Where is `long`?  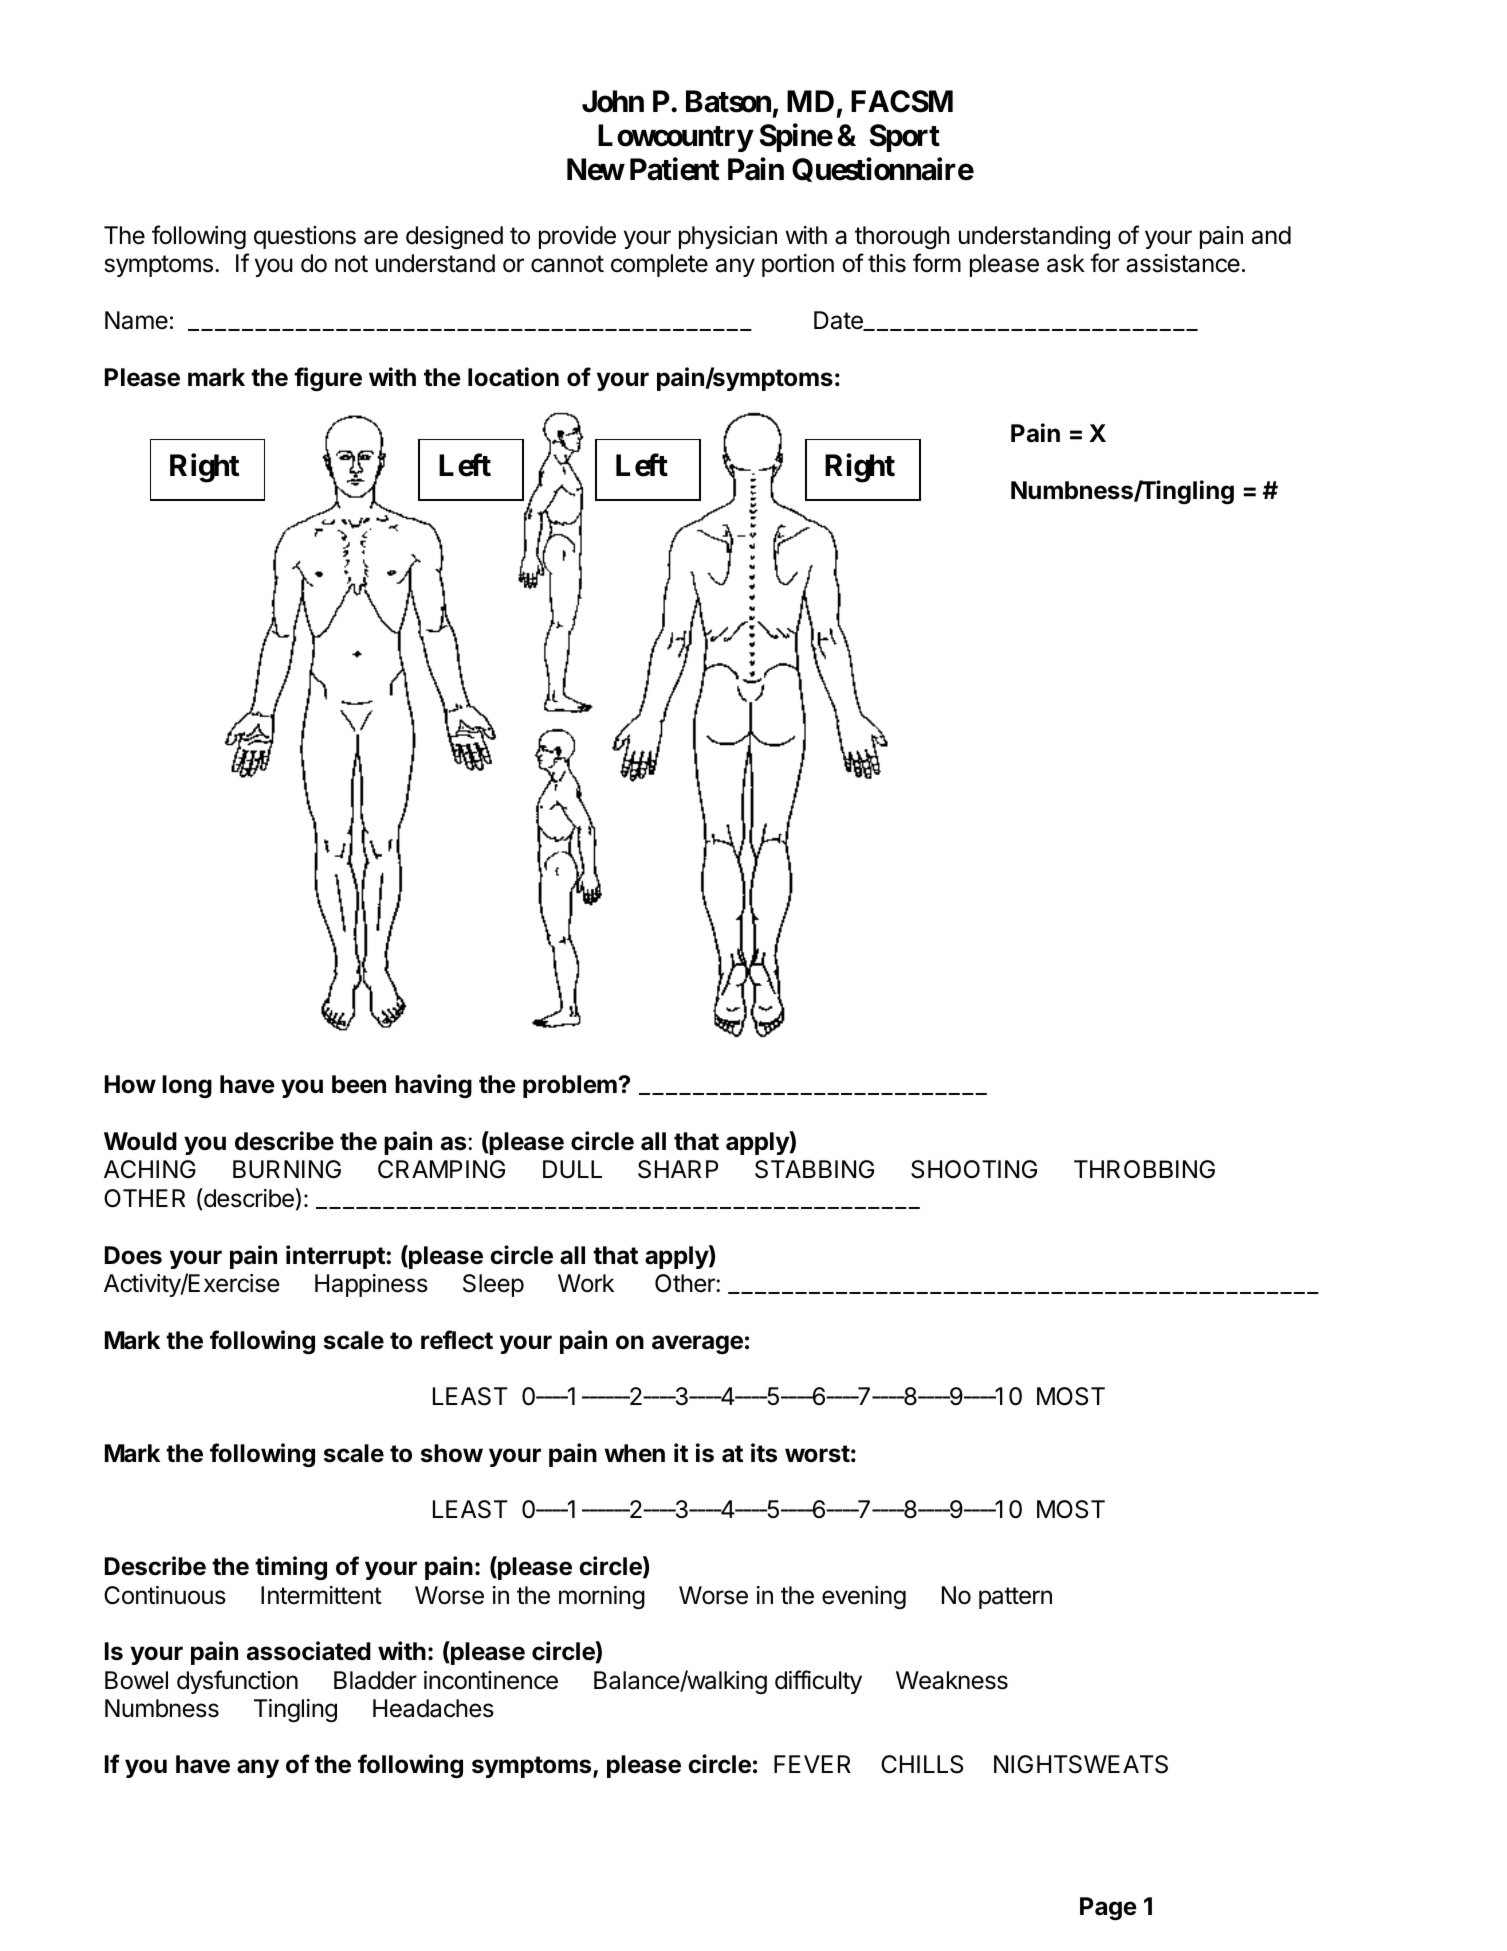
long is located at coordinates (187, 1087).
